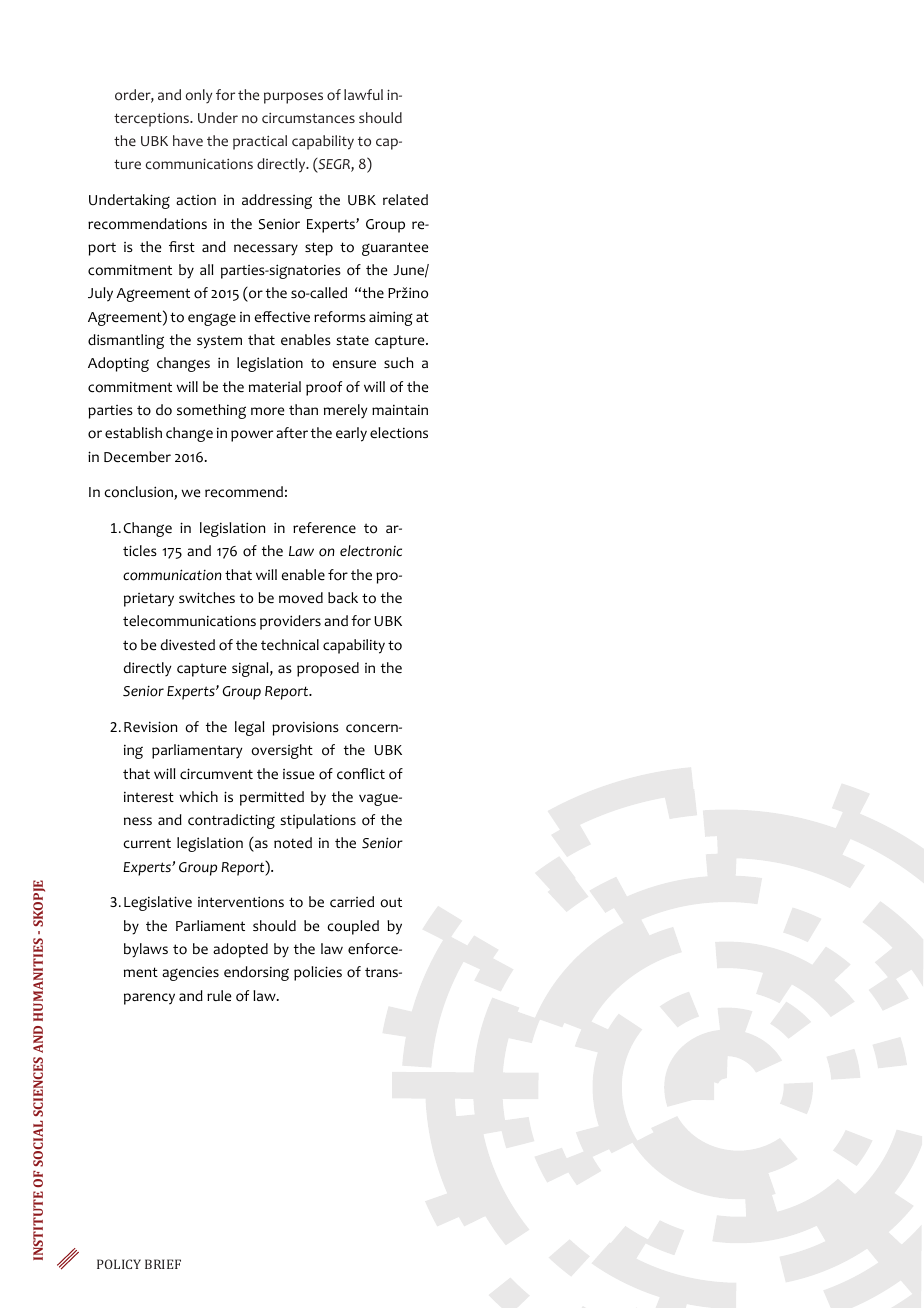  Describe the element at coordinates (256, 973) in the screenshot. I see `endorsing` at that location.
